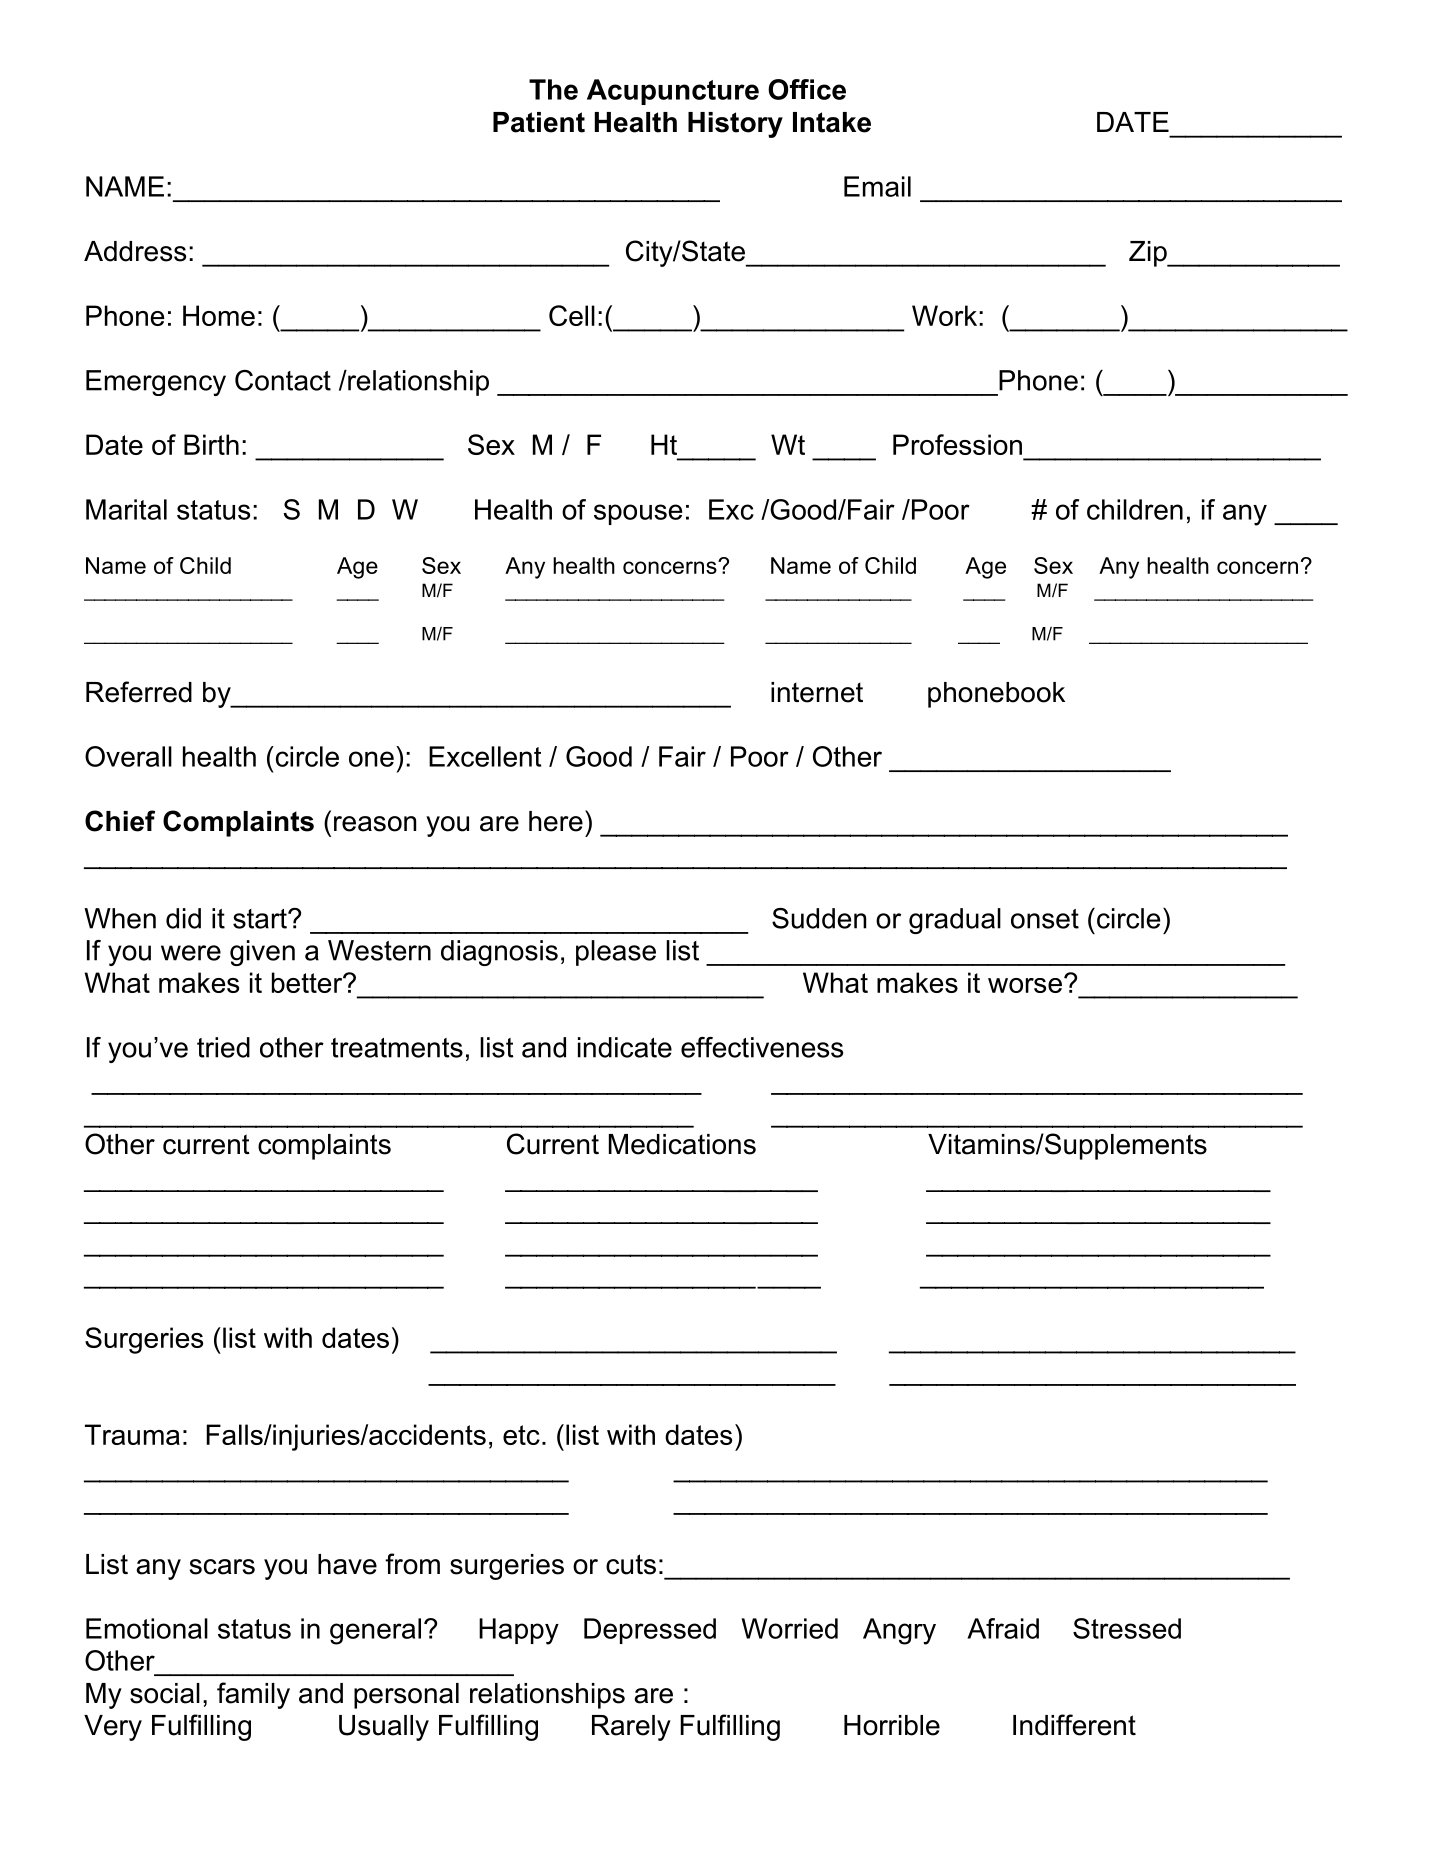 Image resolution: width=1432 pixels, height=1853 pixels. What do you see at coordinates (223, 1047) in the document?
I see `tried` at bounding box center [223, 1047].
